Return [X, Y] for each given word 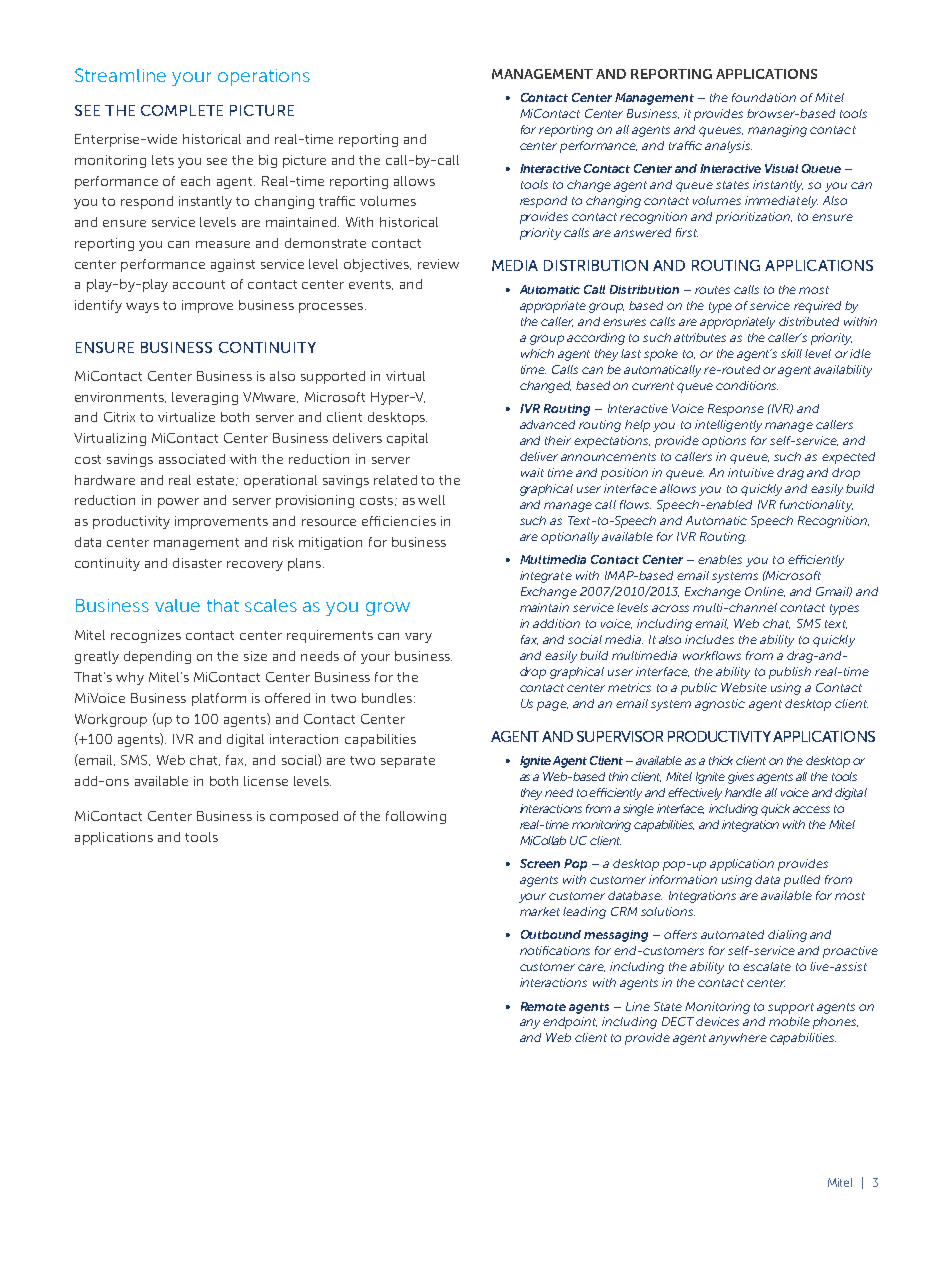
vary [418, 638]
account [199, 284]
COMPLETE [182, 110]
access [811, 809]
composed [304, 817]
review [438, 264]
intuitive [751, 472]
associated [192, 459]
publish [790, 673]
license [266, 781]
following [416, 817]
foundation [764, 97]
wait [532, 472]
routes [712, 290]
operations [264, 77]
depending [157, 657]
